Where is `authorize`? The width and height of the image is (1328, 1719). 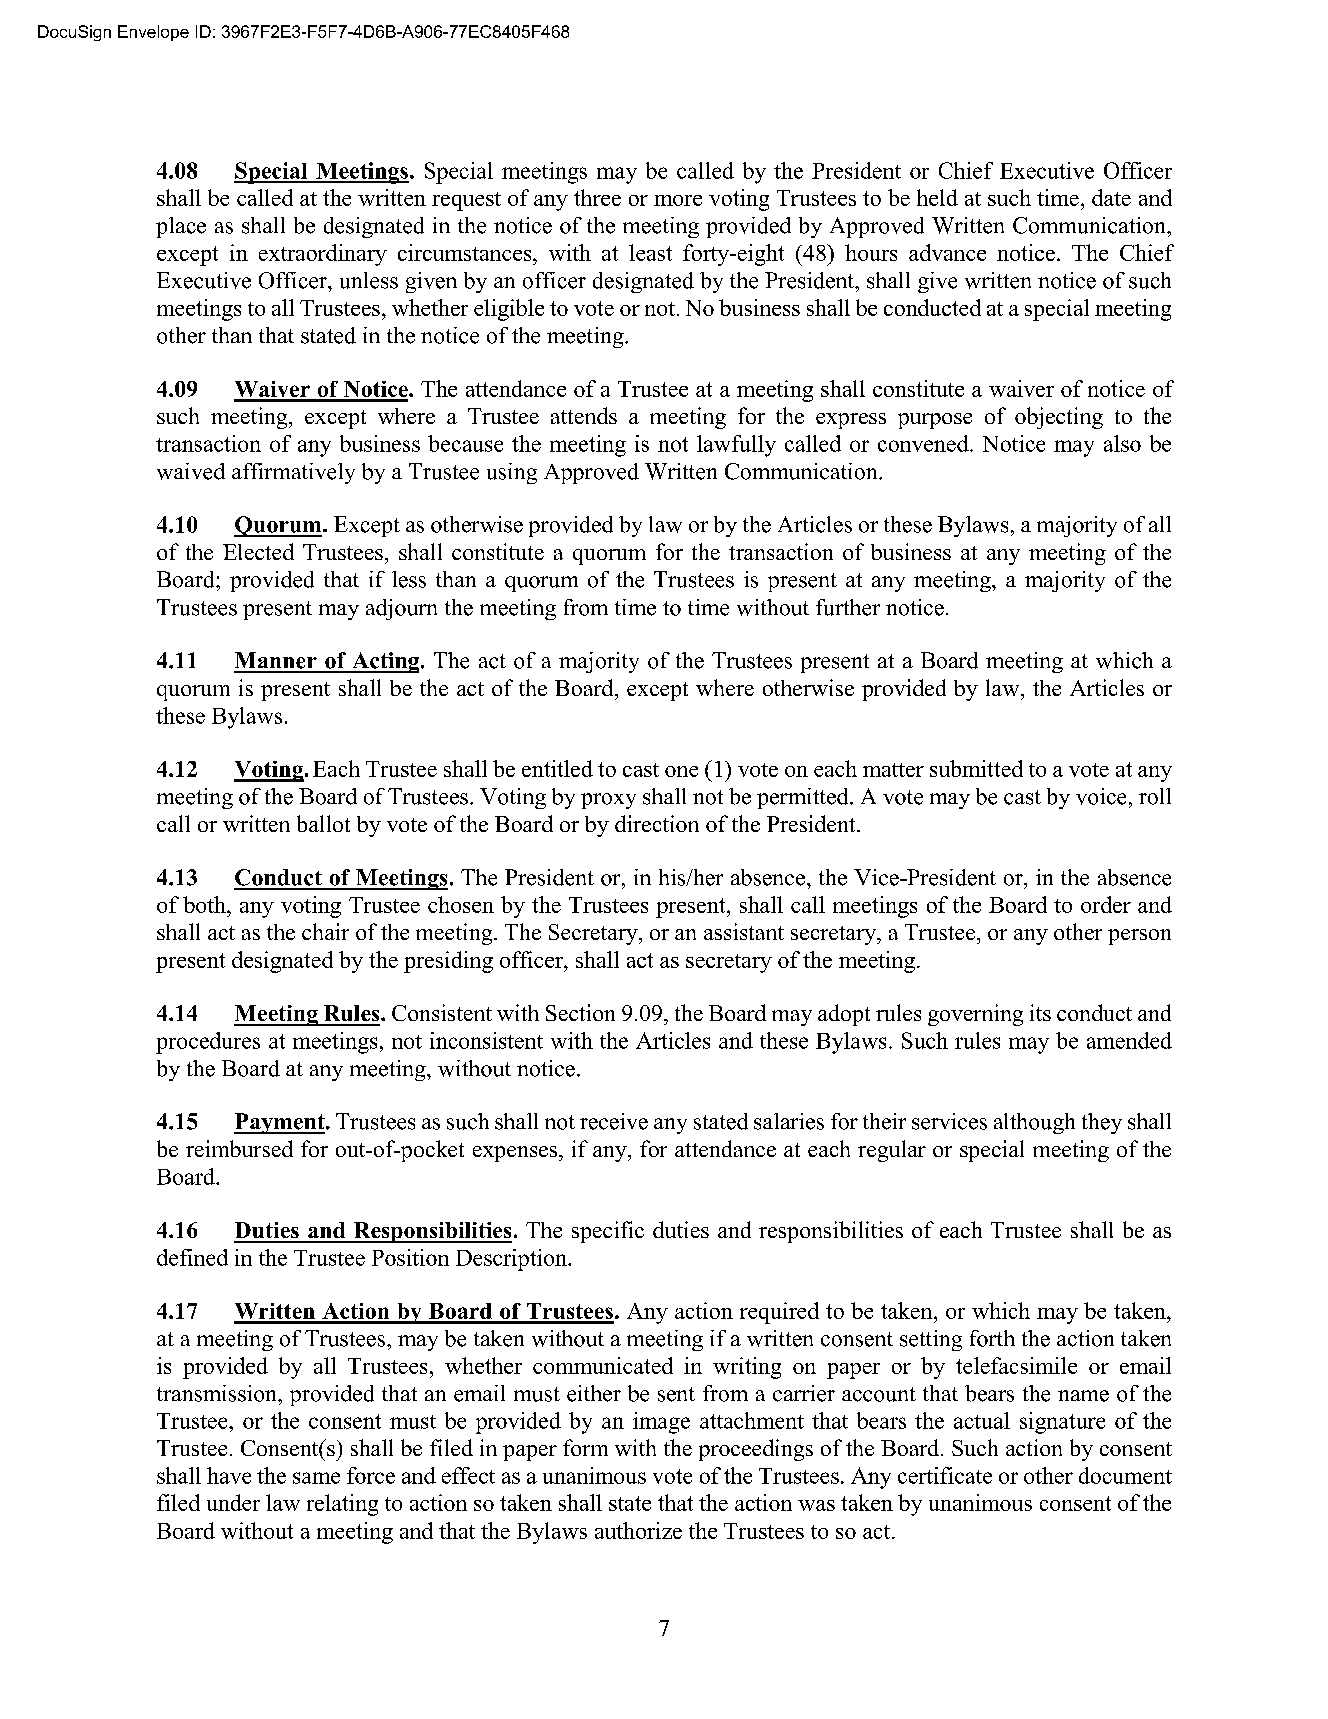
authorize is located at coordinates (638, 1530).
